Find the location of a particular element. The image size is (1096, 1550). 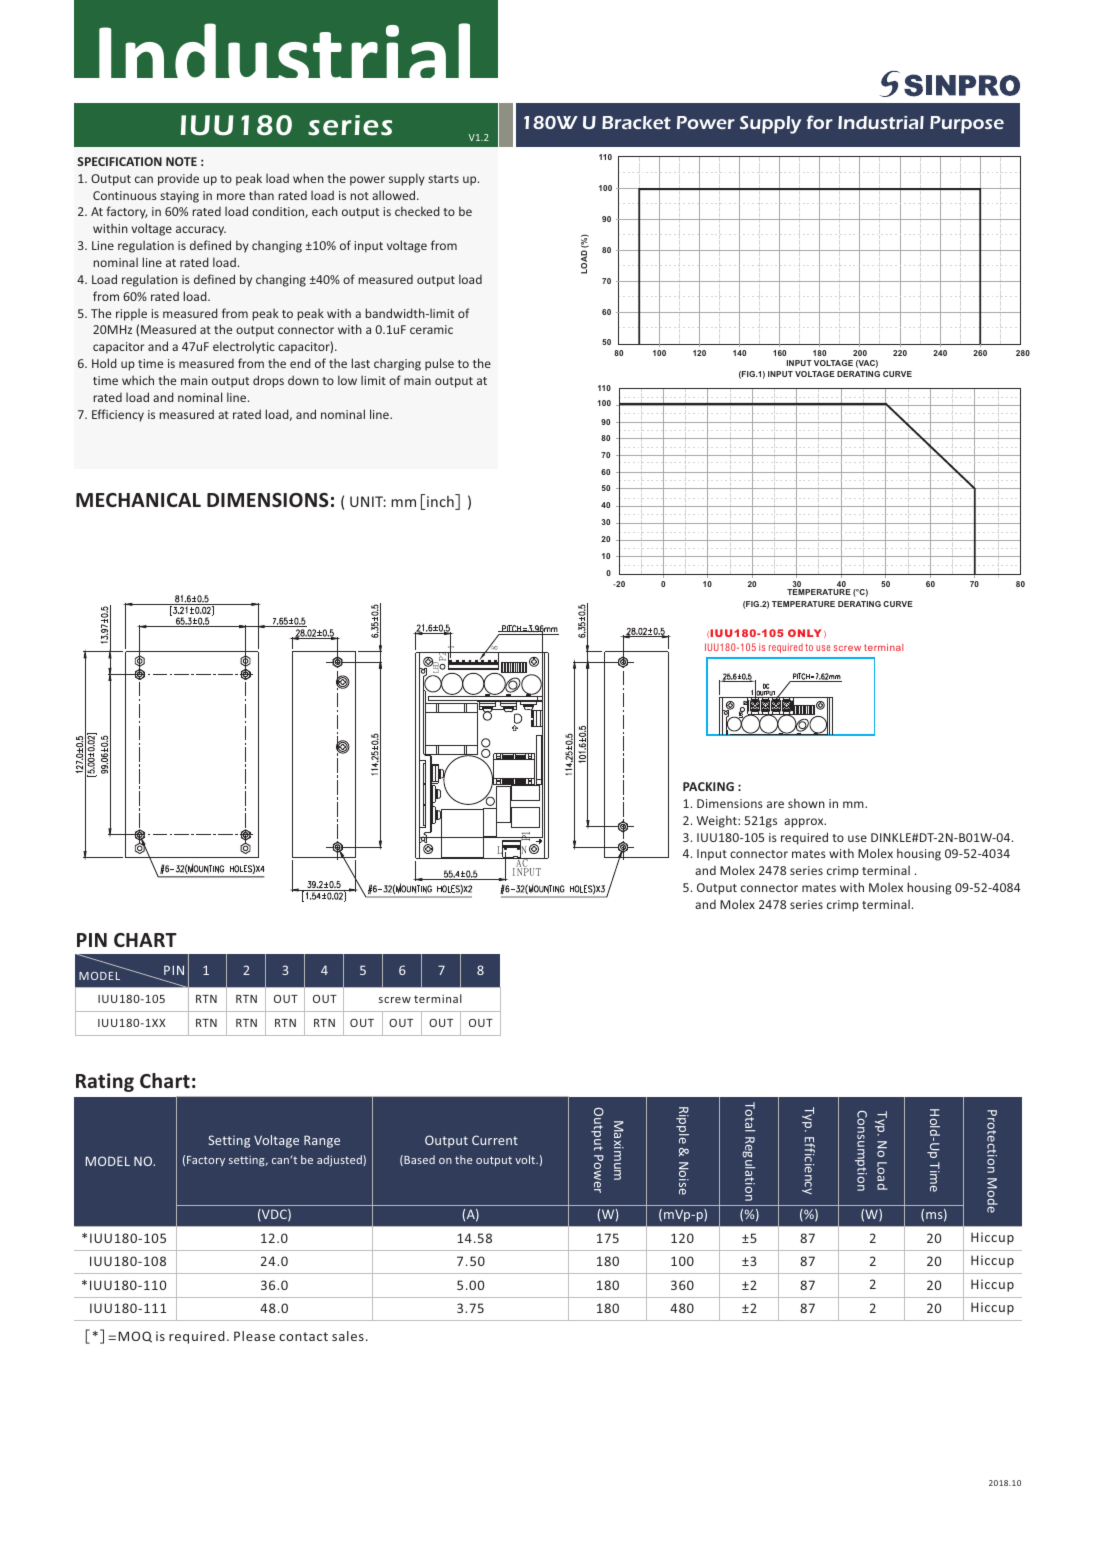

for is located at coordinates (820, 122).
